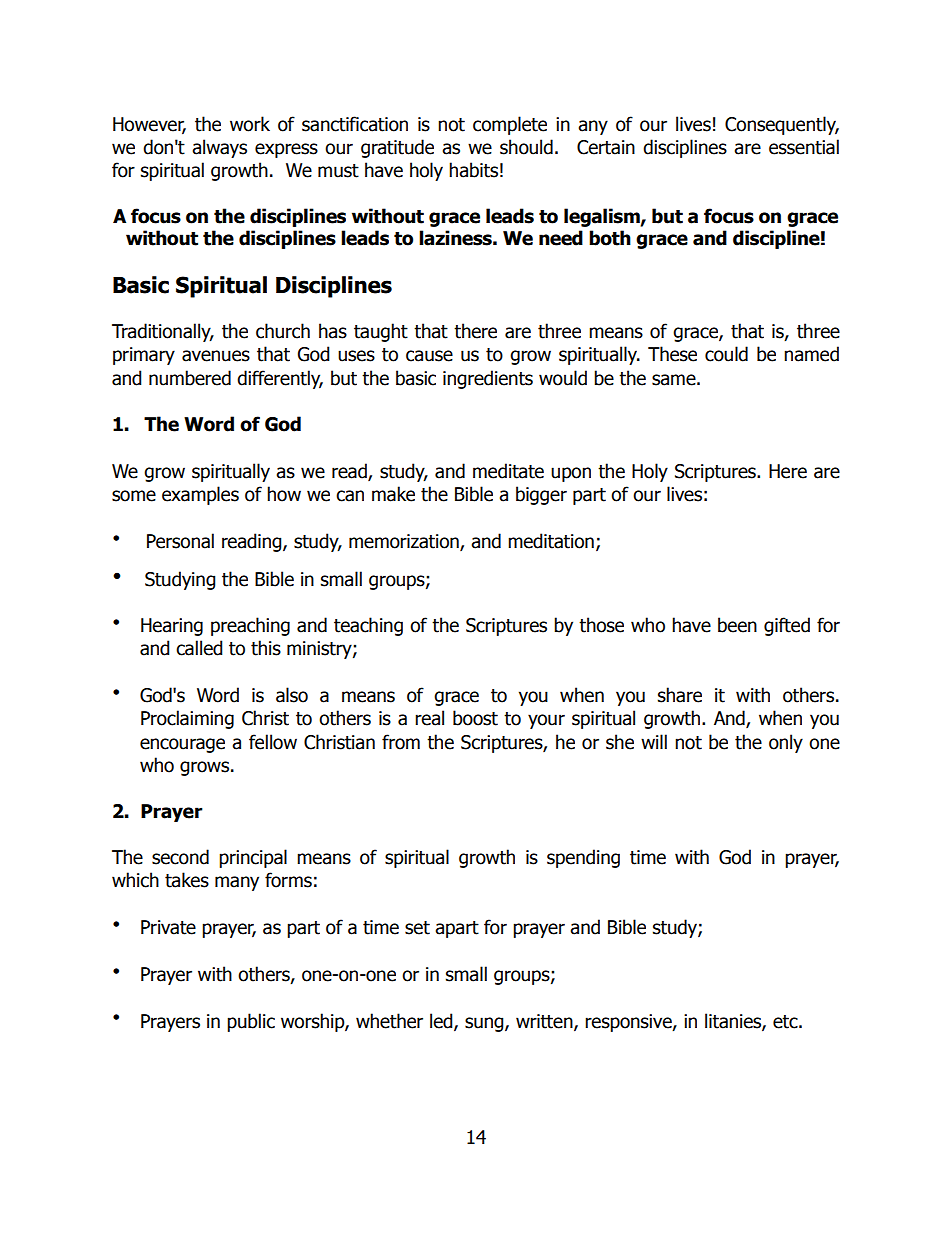 The height and width of the image is (1233, 952). I want to click on always, so click(219, 148).
